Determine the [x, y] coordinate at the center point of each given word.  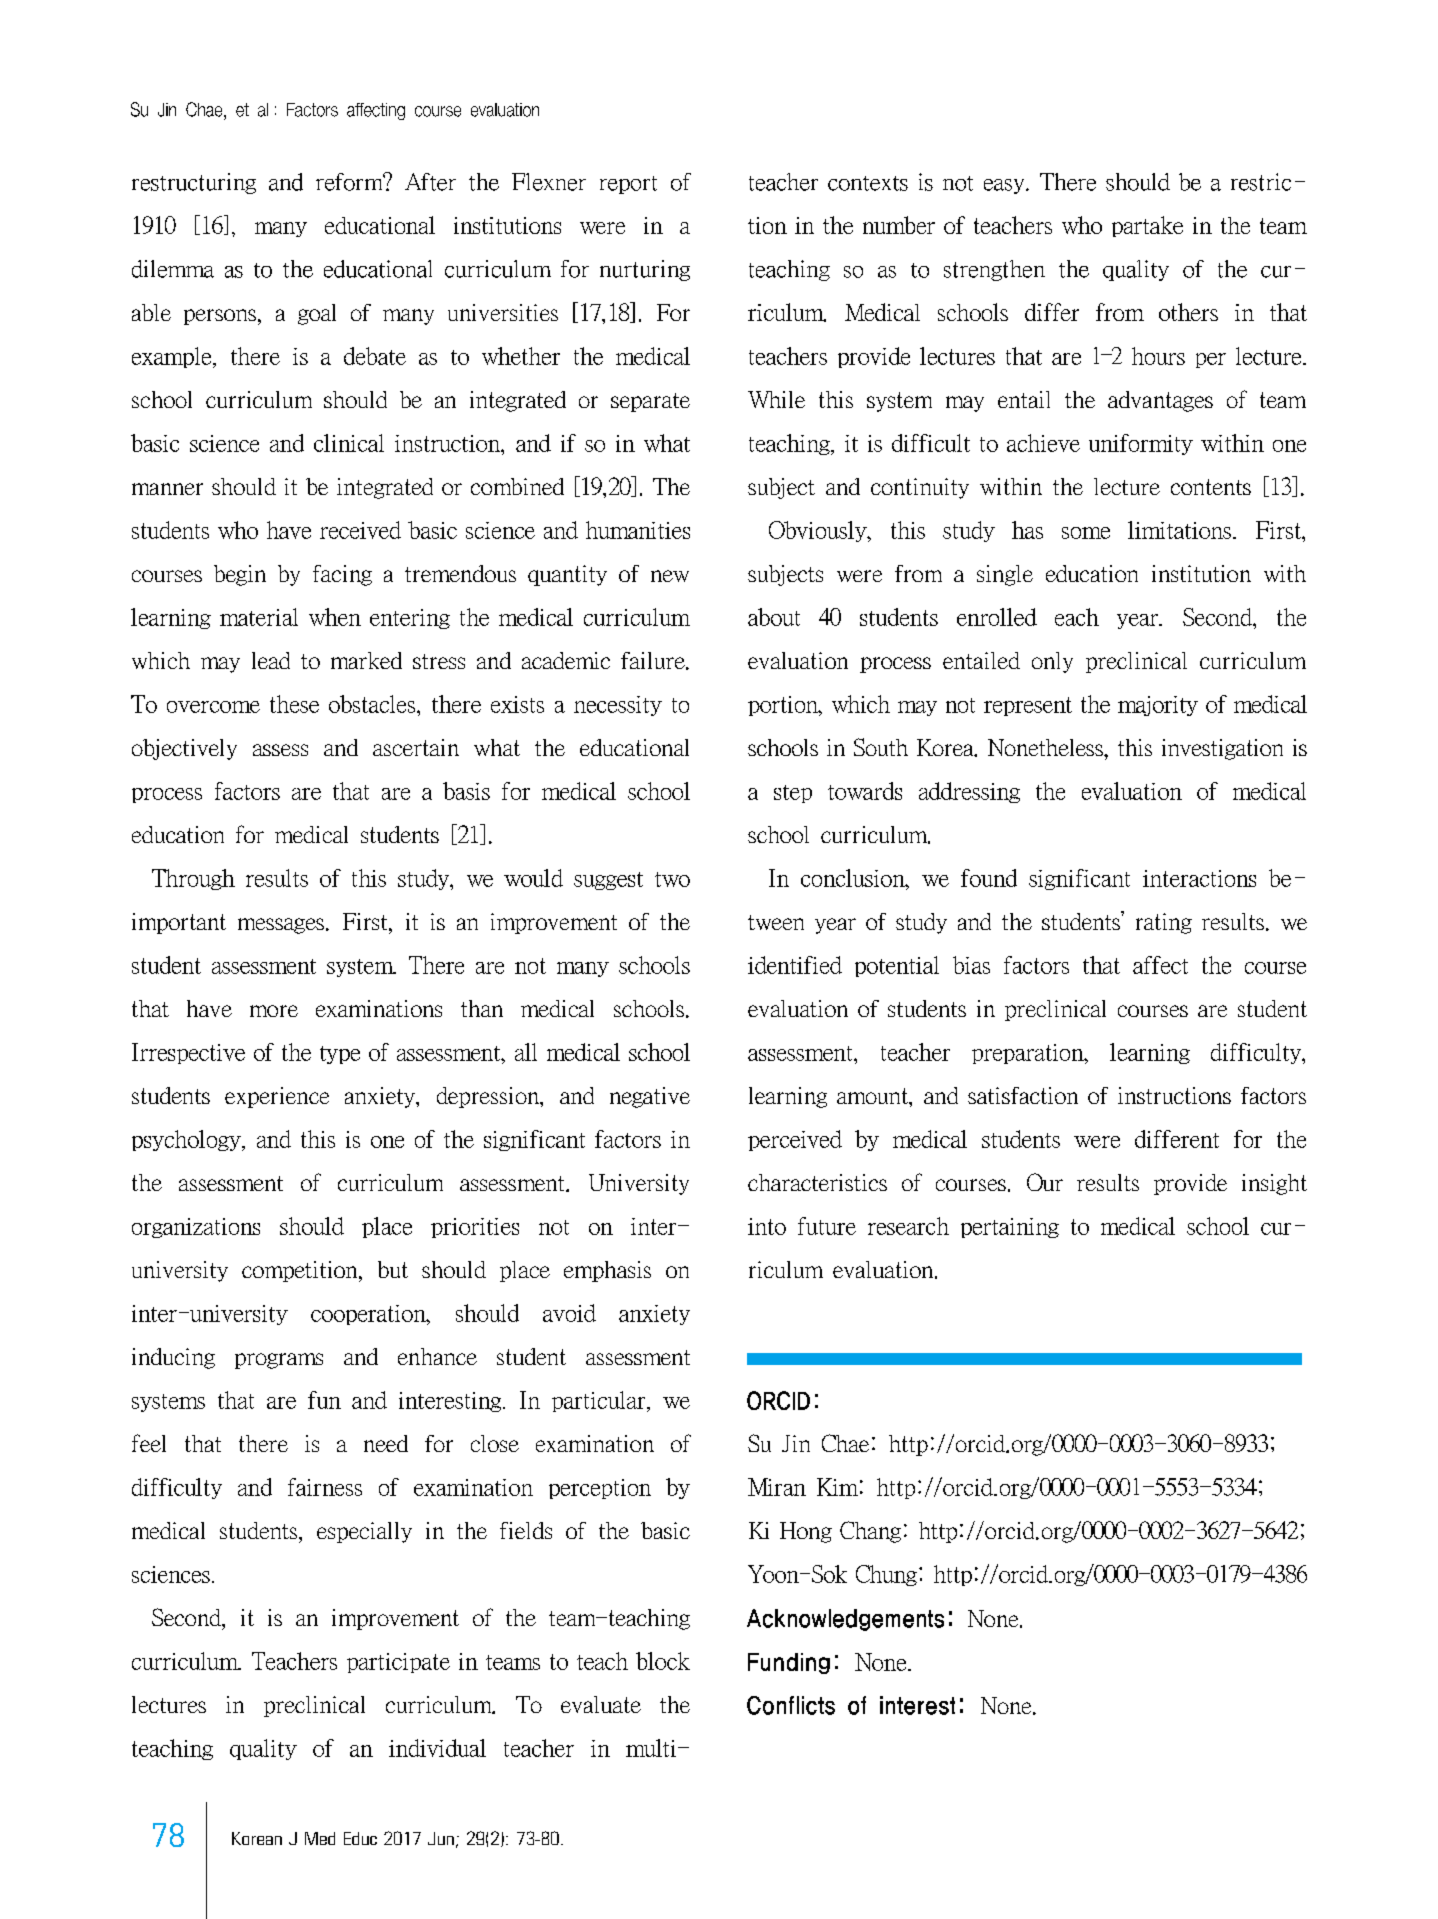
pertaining [1010, 1228]
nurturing [645, 270]
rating [1164, 923]
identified [795, 965]
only [1052, 662]
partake [1147, 226]
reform [351, 181]
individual [437, 1748]
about [774, 617]
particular [600, 1401]
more [274, 1011]
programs [279, 1361]
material [259, 617]
